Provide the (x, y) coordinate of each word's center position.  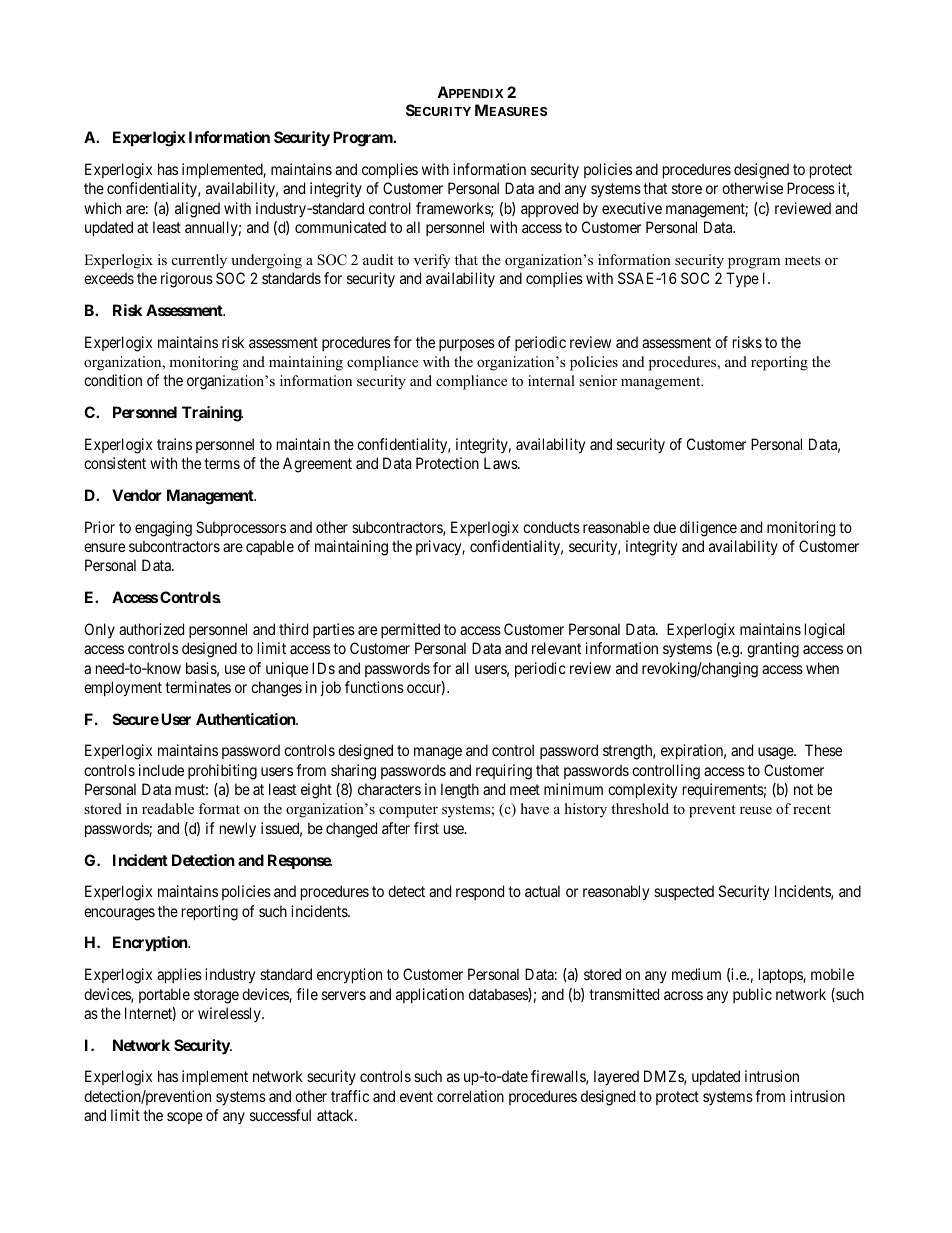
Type (742, 279)
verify (432, 261)
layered (616, 1077)
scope (185, 1118)
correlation (470, 1096)
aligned (197, 210)
